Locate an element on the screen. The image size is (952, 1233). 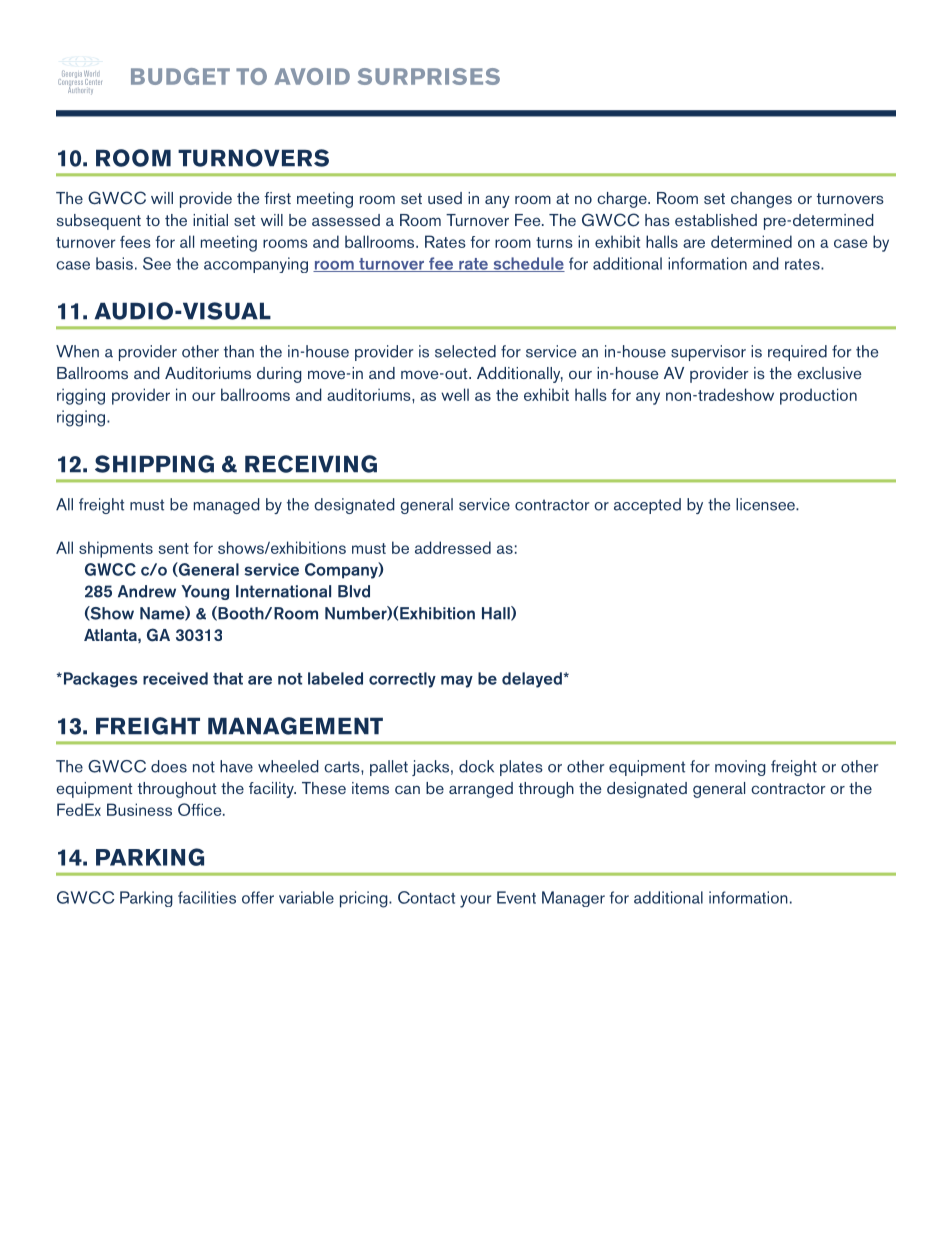
BUDGET is located at coordinates (180, 76).
